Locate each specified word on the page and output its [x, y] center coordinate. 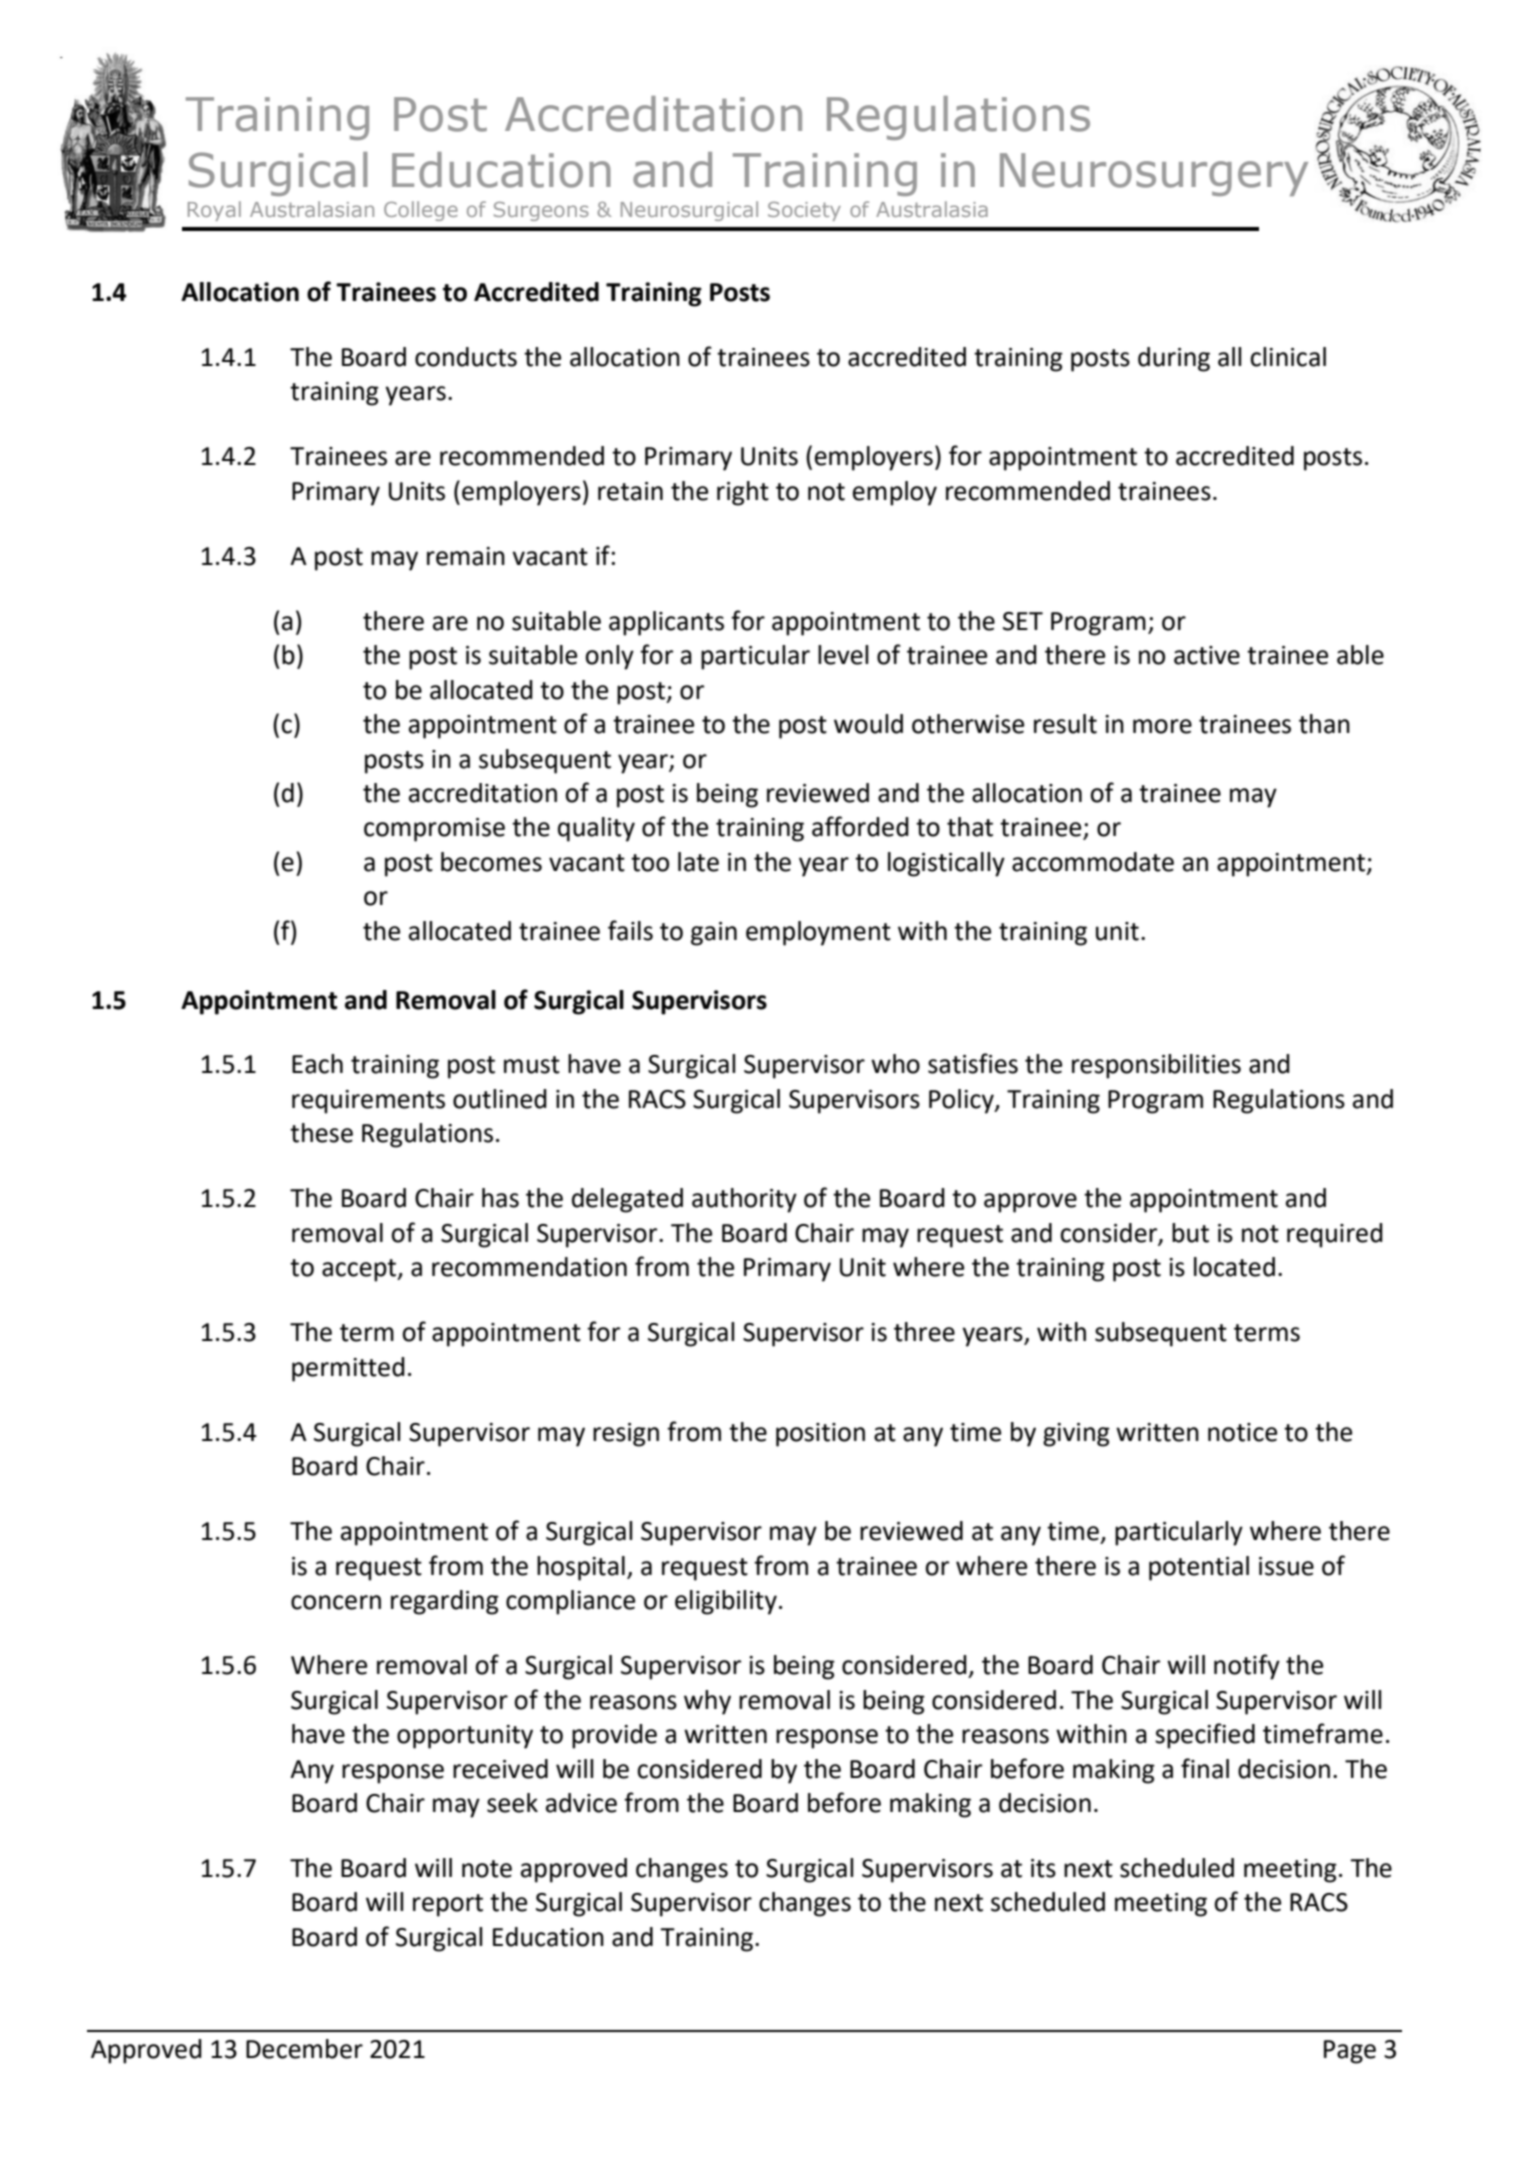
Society [804, 211]
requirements [368, 1102]
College [421, 211]
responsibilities [1156, 1066]
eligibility [726, 1602]
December [304, 2049]
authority [744, 1200]
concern [336, 1602]
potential [1199, 1568]
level [843, 655]
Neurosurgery [1154, 174]
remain [466, 556]
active [1207, 655]
